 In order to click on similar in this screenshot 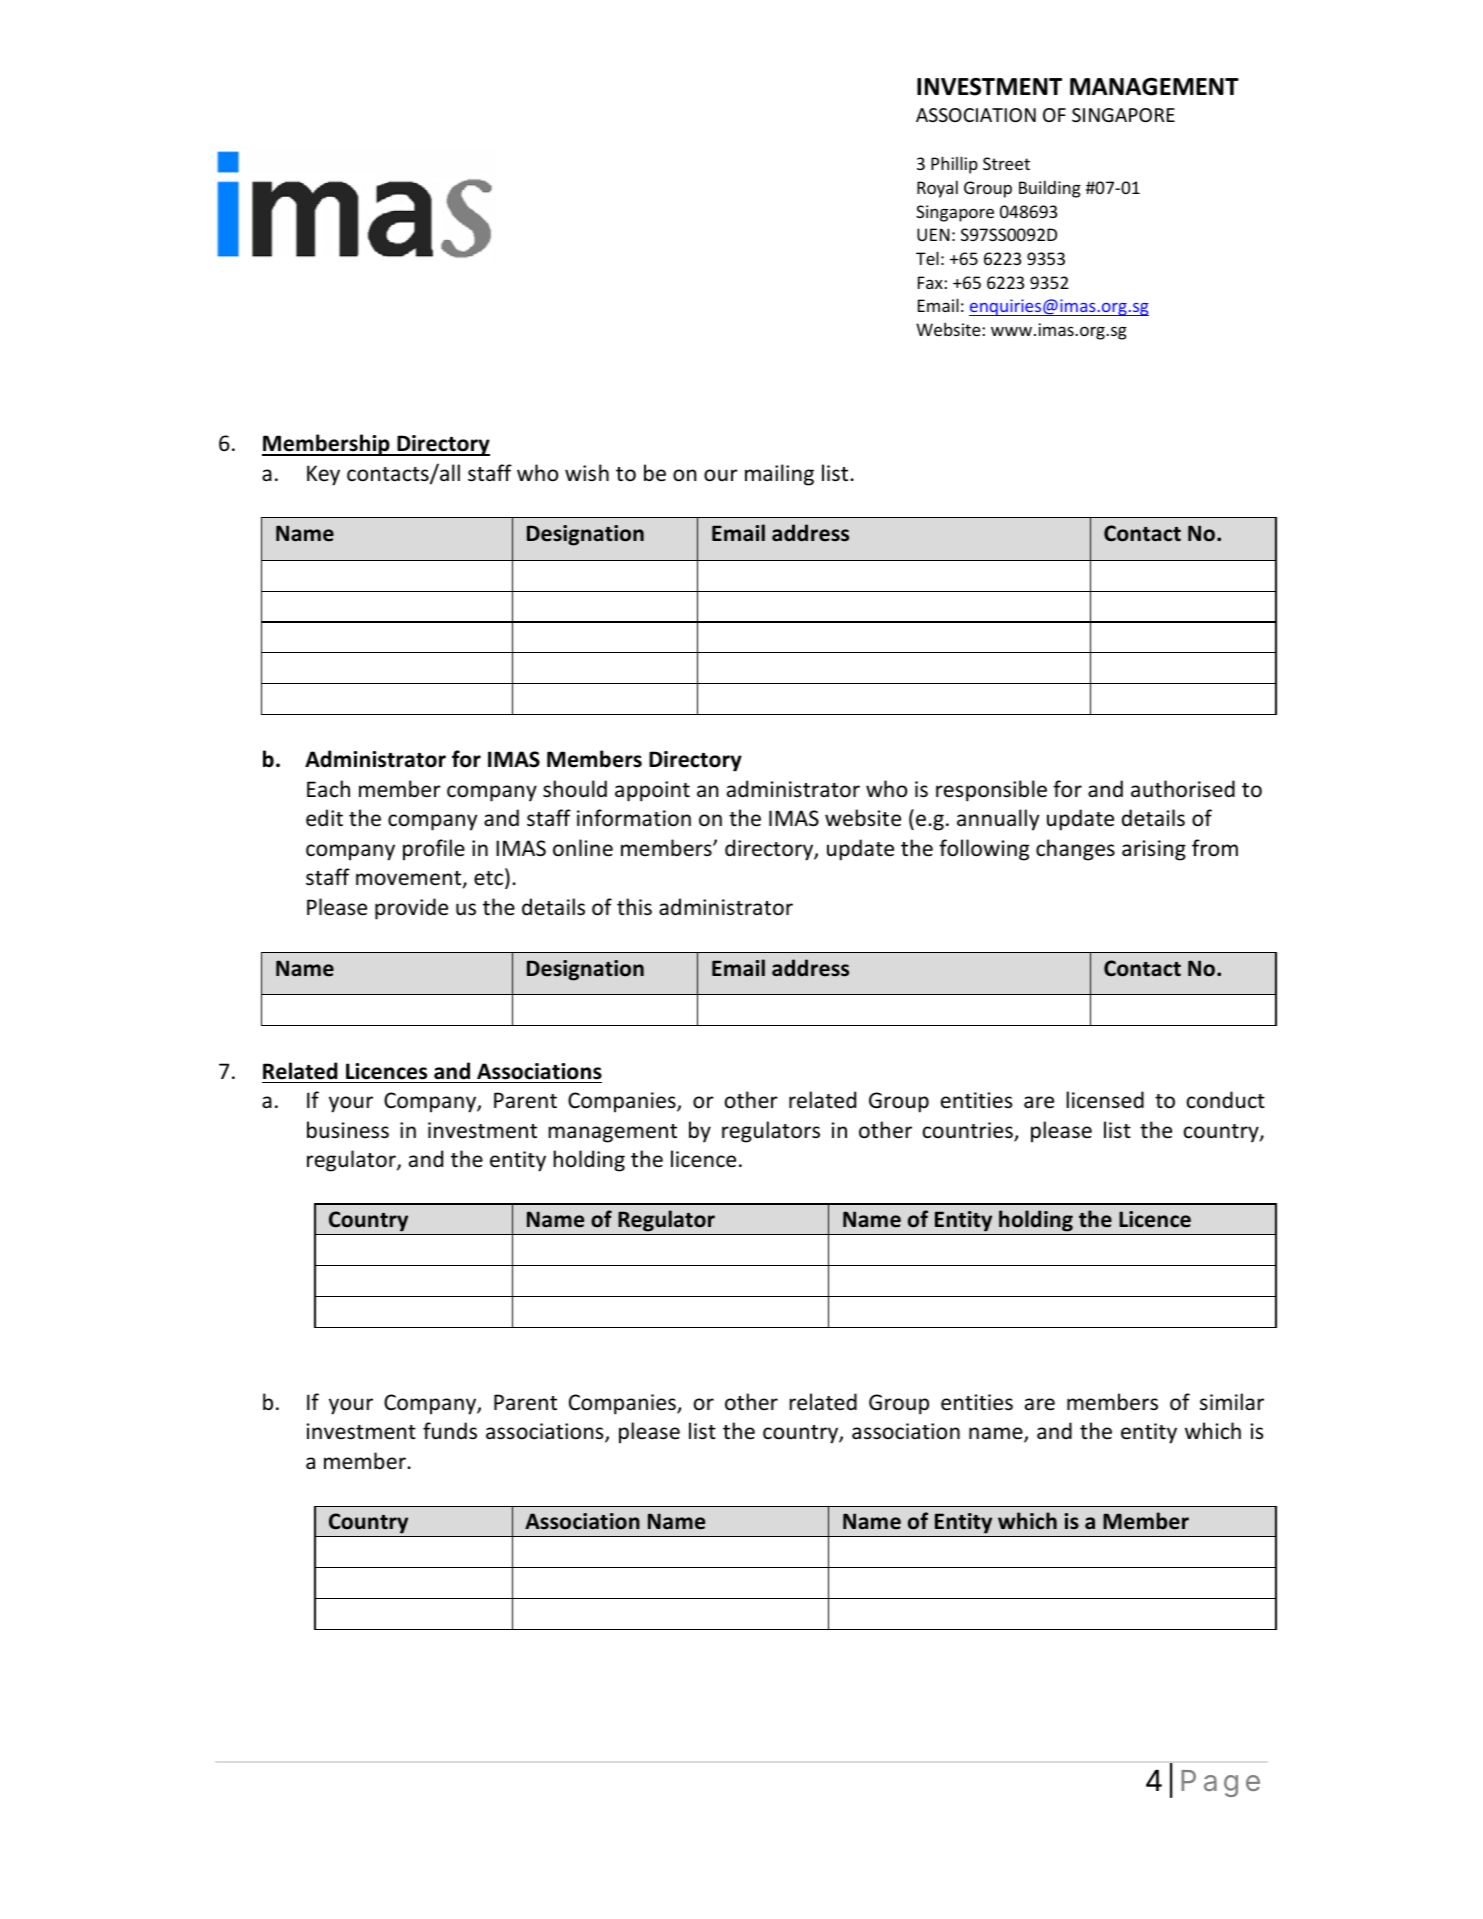, I will do `click(1232, 1401)`.
